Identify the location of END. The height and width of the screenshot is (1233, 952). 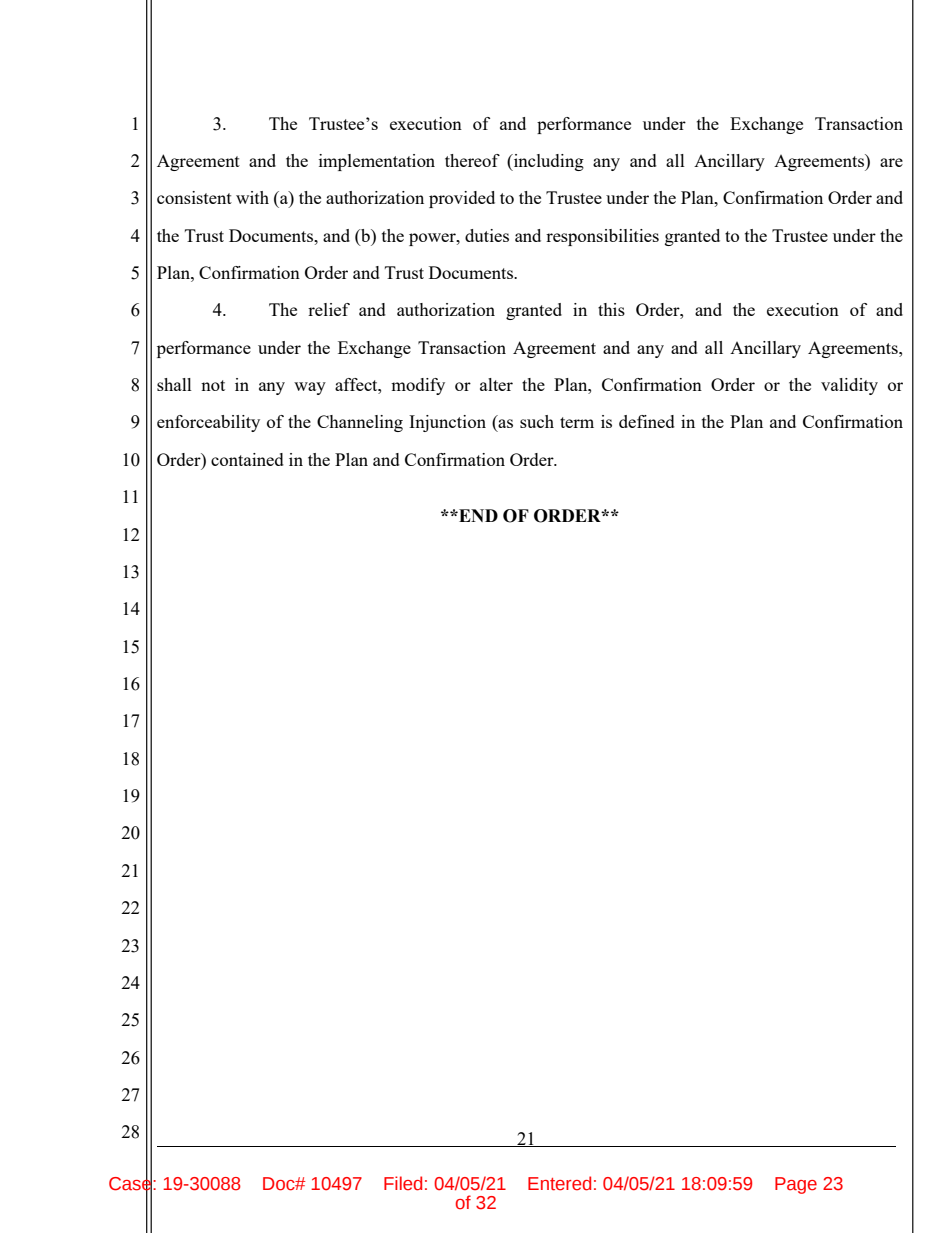
(477, 515).
